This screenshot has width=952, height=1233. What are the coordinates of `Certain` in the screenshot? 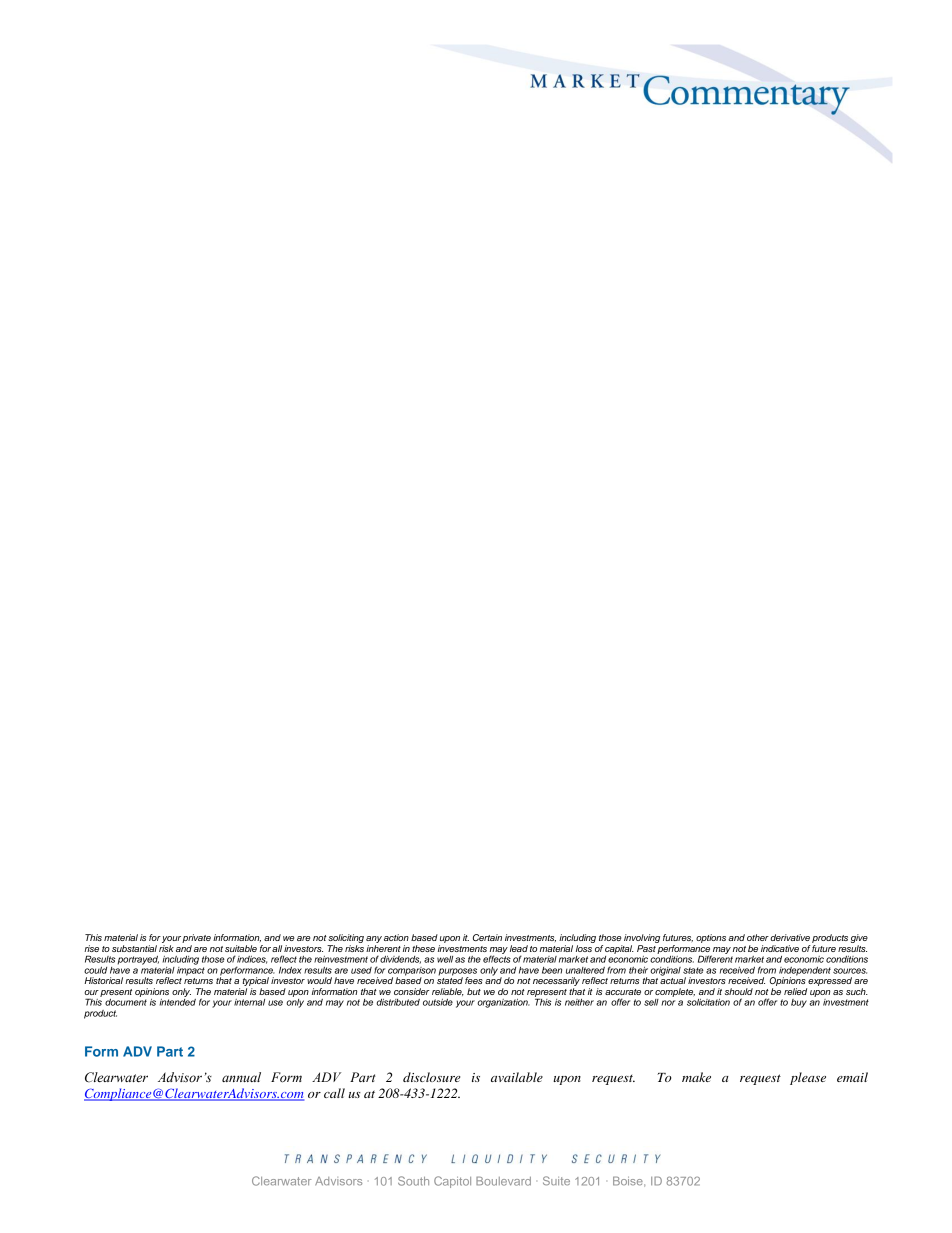 It's located at (487, 937).
